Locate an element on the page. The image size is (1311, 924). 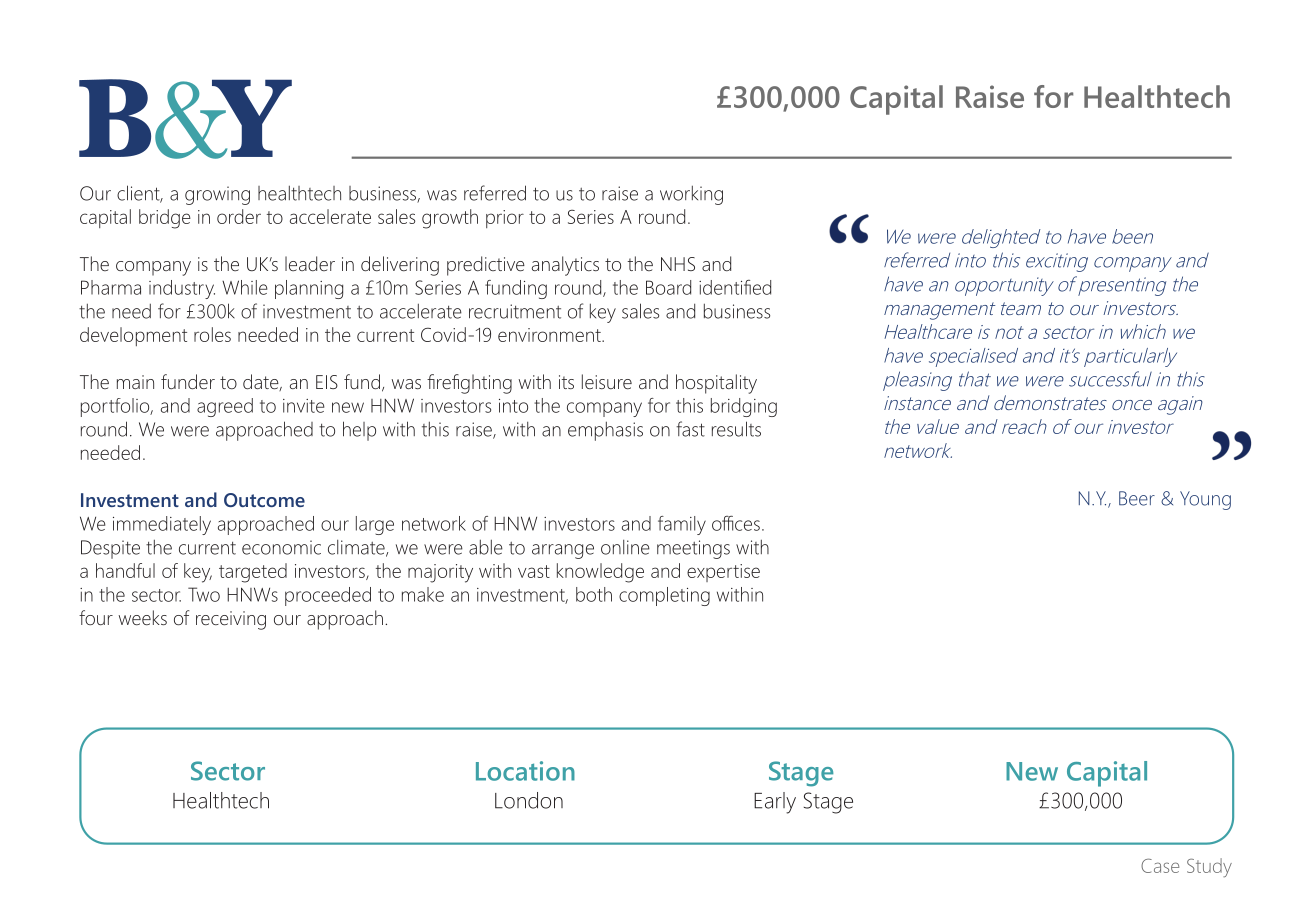
Early is located at coordinates (775, 803).
